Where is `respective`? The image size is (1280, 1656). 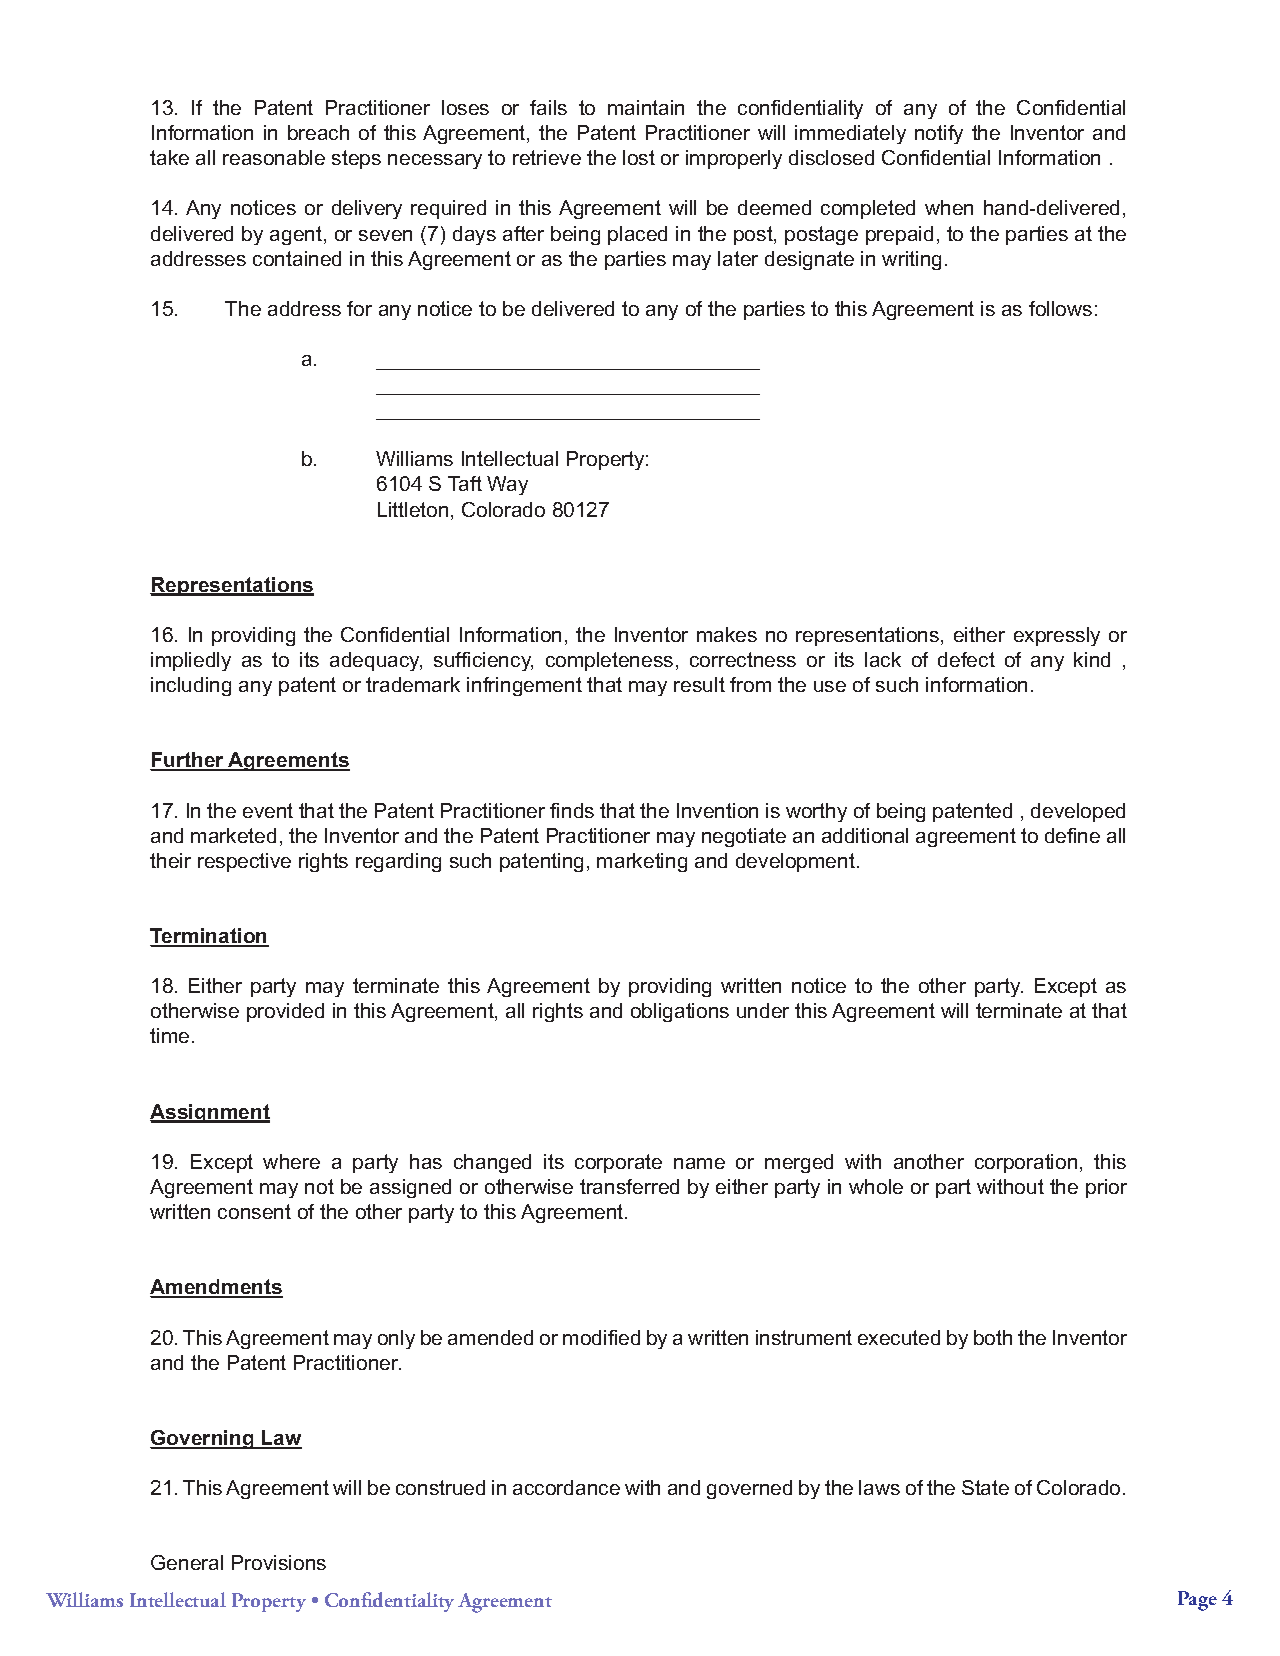
respective is located at coordinates (244, 862).
